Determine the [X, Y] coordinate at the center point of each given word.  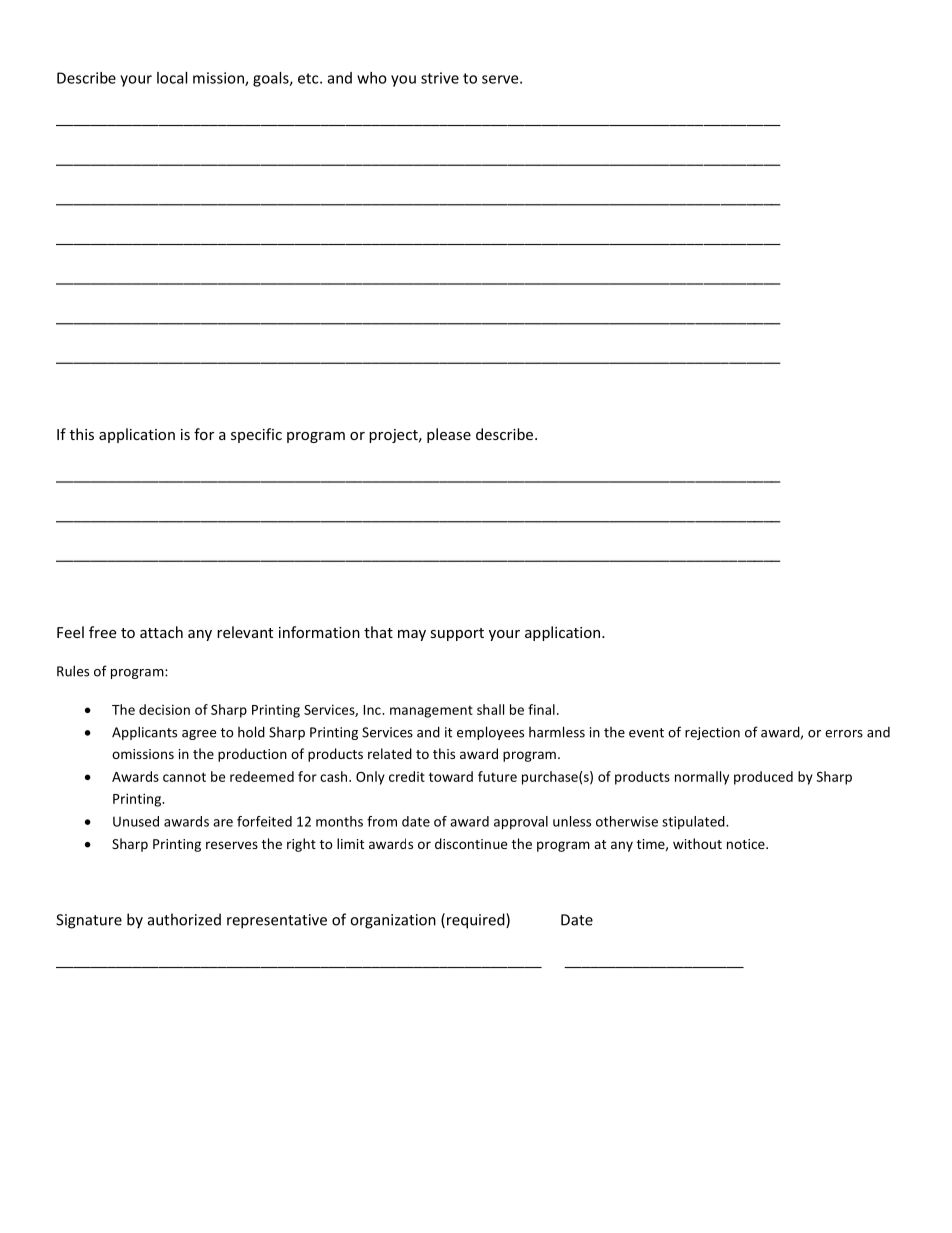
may [412, 635]
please [449, 435]
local [172, 78]
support [457, 634]
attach [161, 632]
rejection [712, 733]
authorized [184, 919]
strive [440, 78]
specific [256, 435]
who [372, 78]
